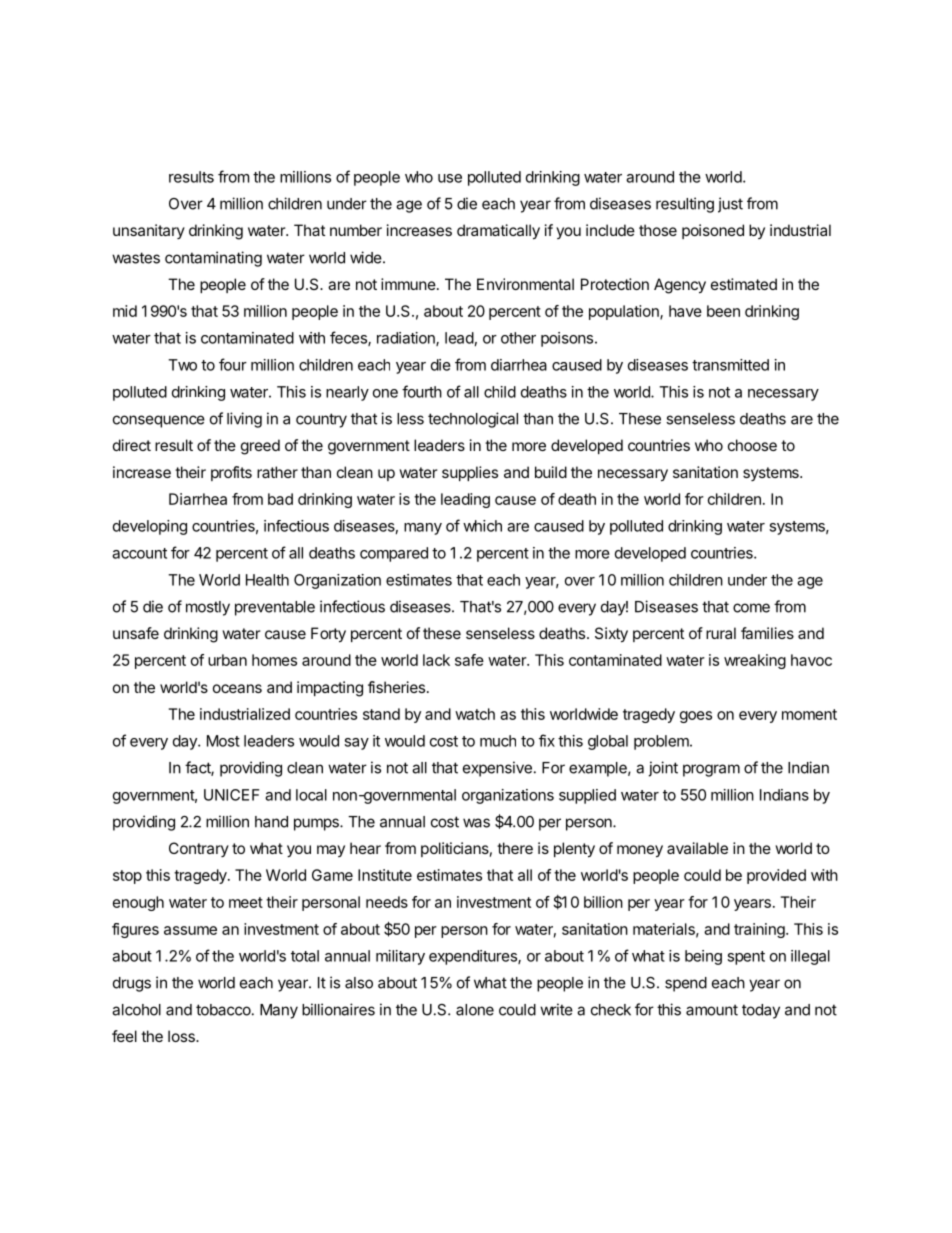 The height and width of the screenshot is (1233, 952). I want to click on lack, so click(436, 660).
